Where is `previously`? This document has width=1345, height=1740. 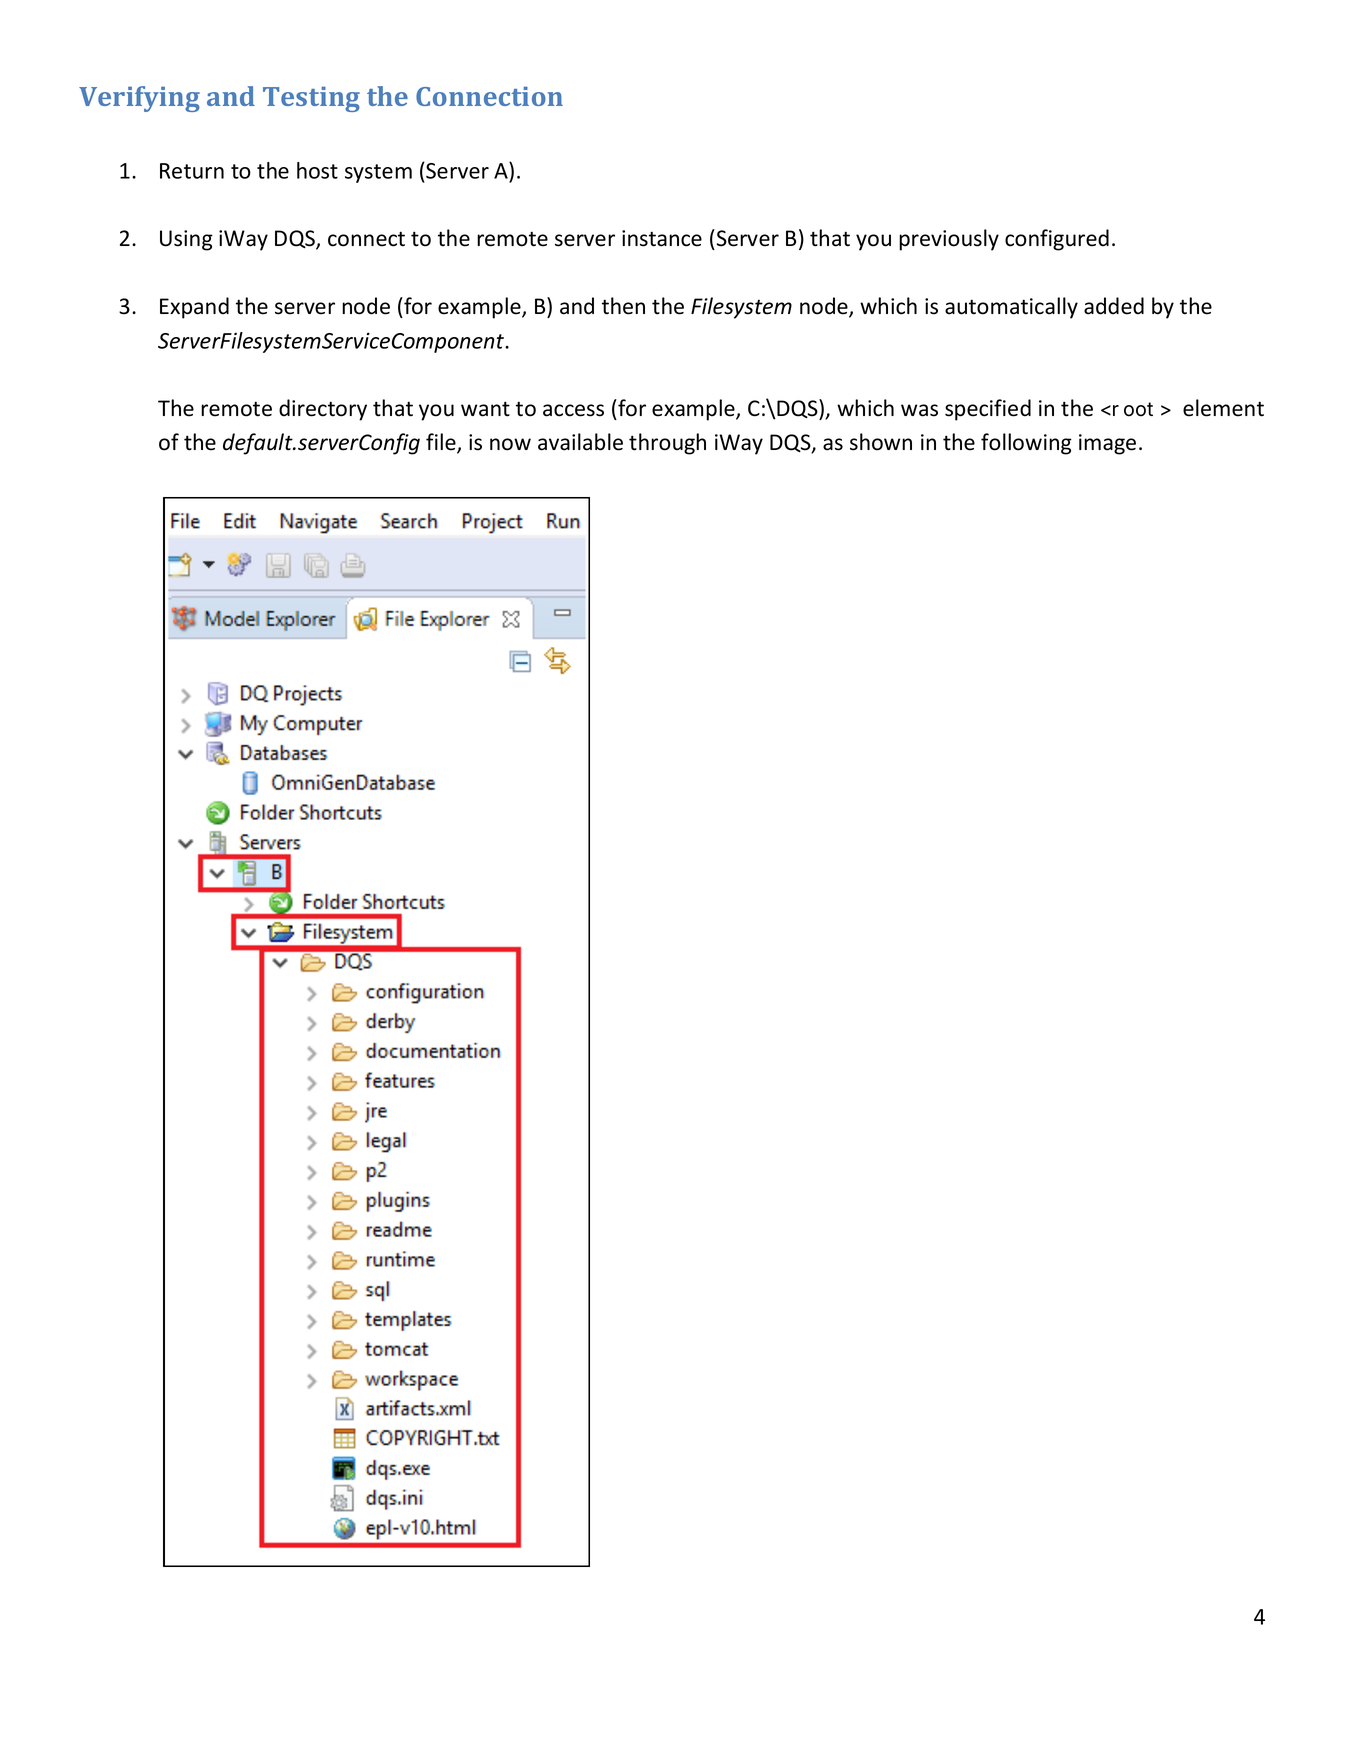
previously is located at coordinates (949, 240).
